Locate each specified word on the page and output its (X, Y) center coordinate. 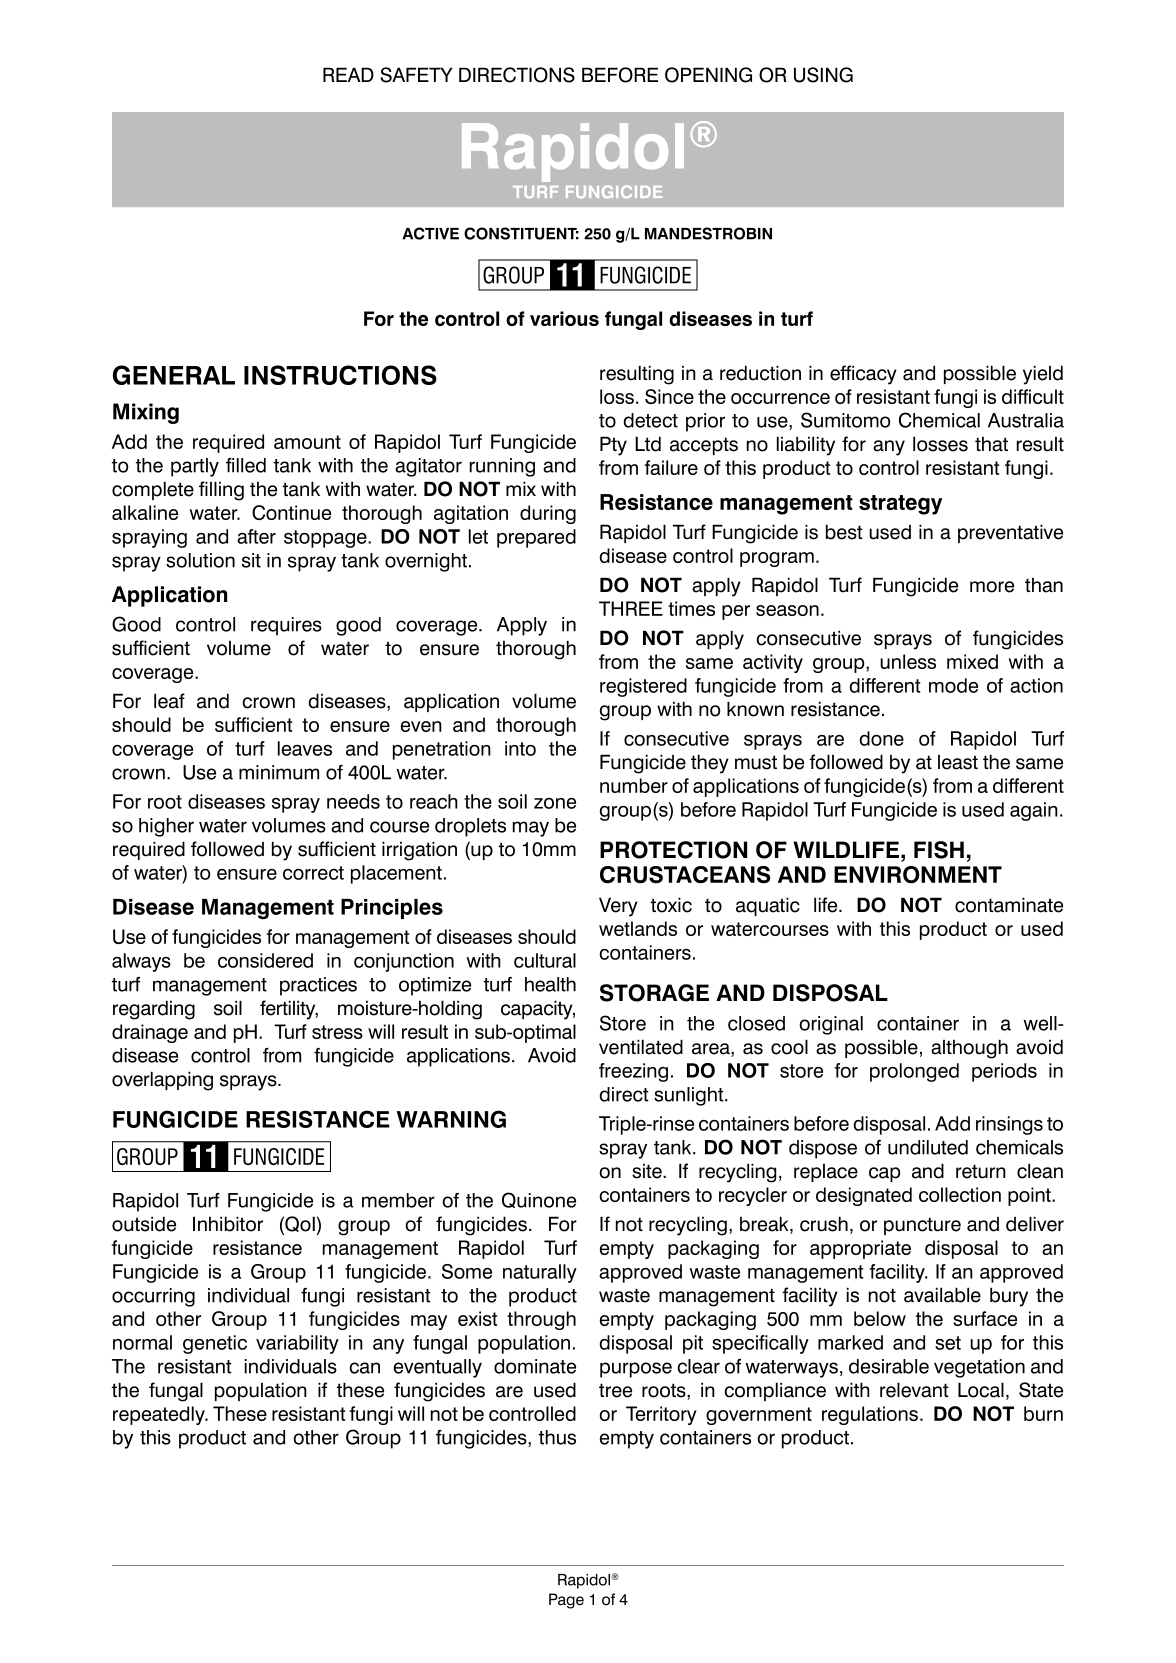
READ (348, 74)
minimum (279, 772)
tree (615, 1390)
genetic (215, 1344)
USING (823, 75)
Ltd (648, 444)
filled (246, 465)
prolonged (914, 1072)
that (991, 444)
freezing (633, 1072)
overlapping (162, 1081)
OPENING (708, 75)
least (958, 762)
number (634, 785)
